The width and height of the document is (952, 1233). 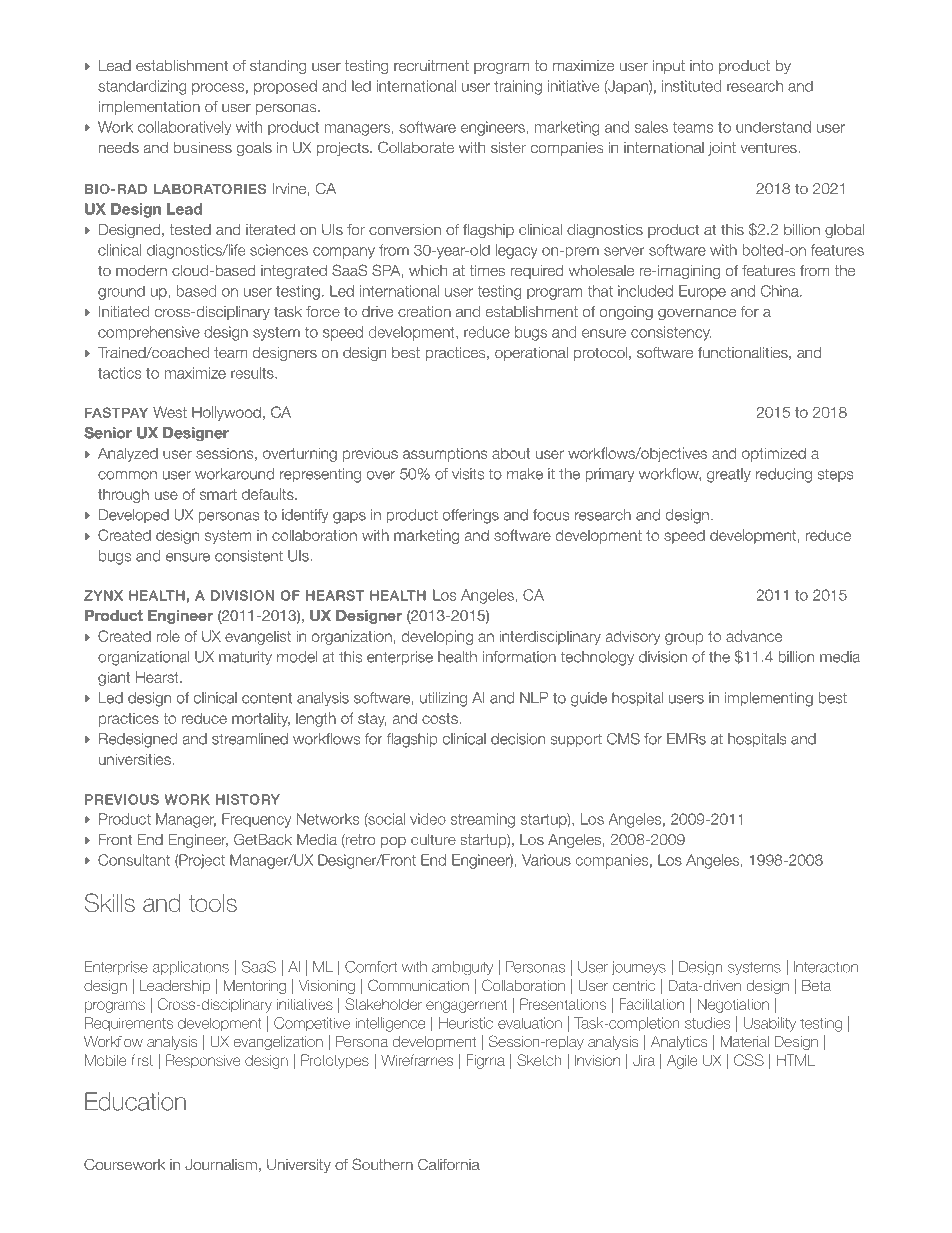 What do you see at coordinates (168, 636) in the document?
I see `role` at bounding box center [168, 636].
